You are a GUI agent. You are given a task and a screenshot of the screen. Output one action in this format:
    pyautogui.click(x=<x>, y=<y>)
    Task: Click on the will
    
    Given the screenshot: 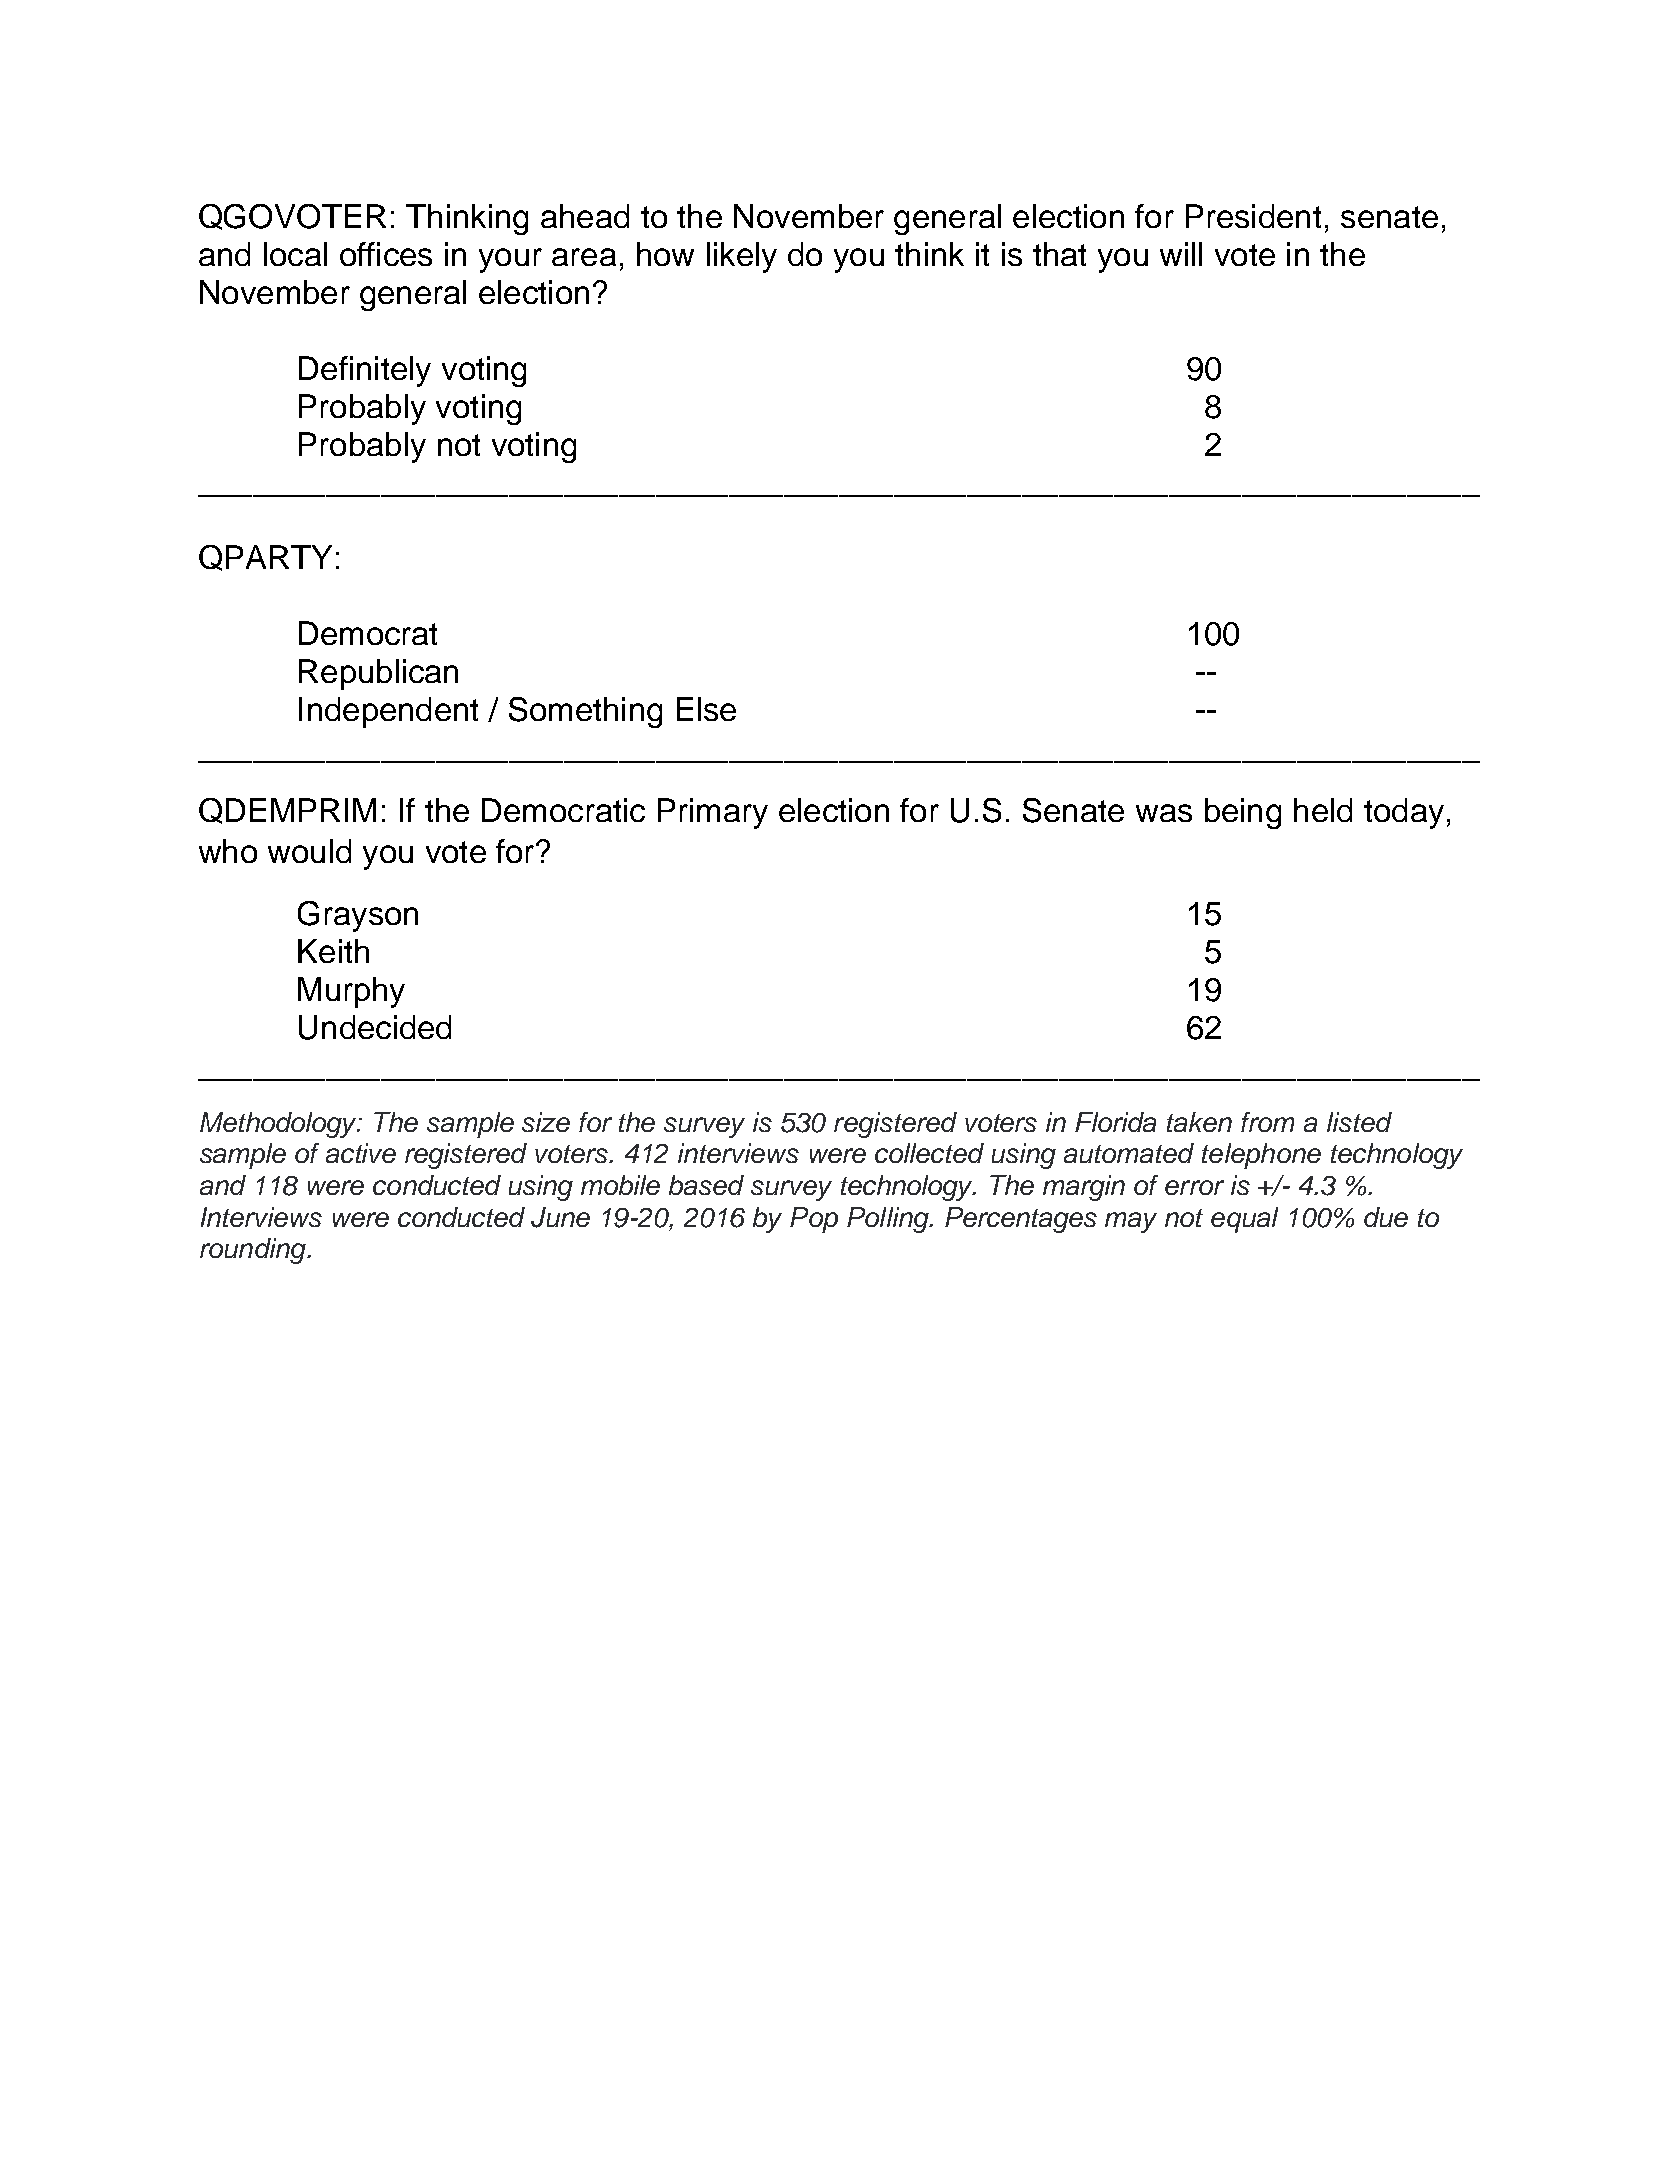 What is the action you would take?
    pyautogui.click(x=1181, y=254)
